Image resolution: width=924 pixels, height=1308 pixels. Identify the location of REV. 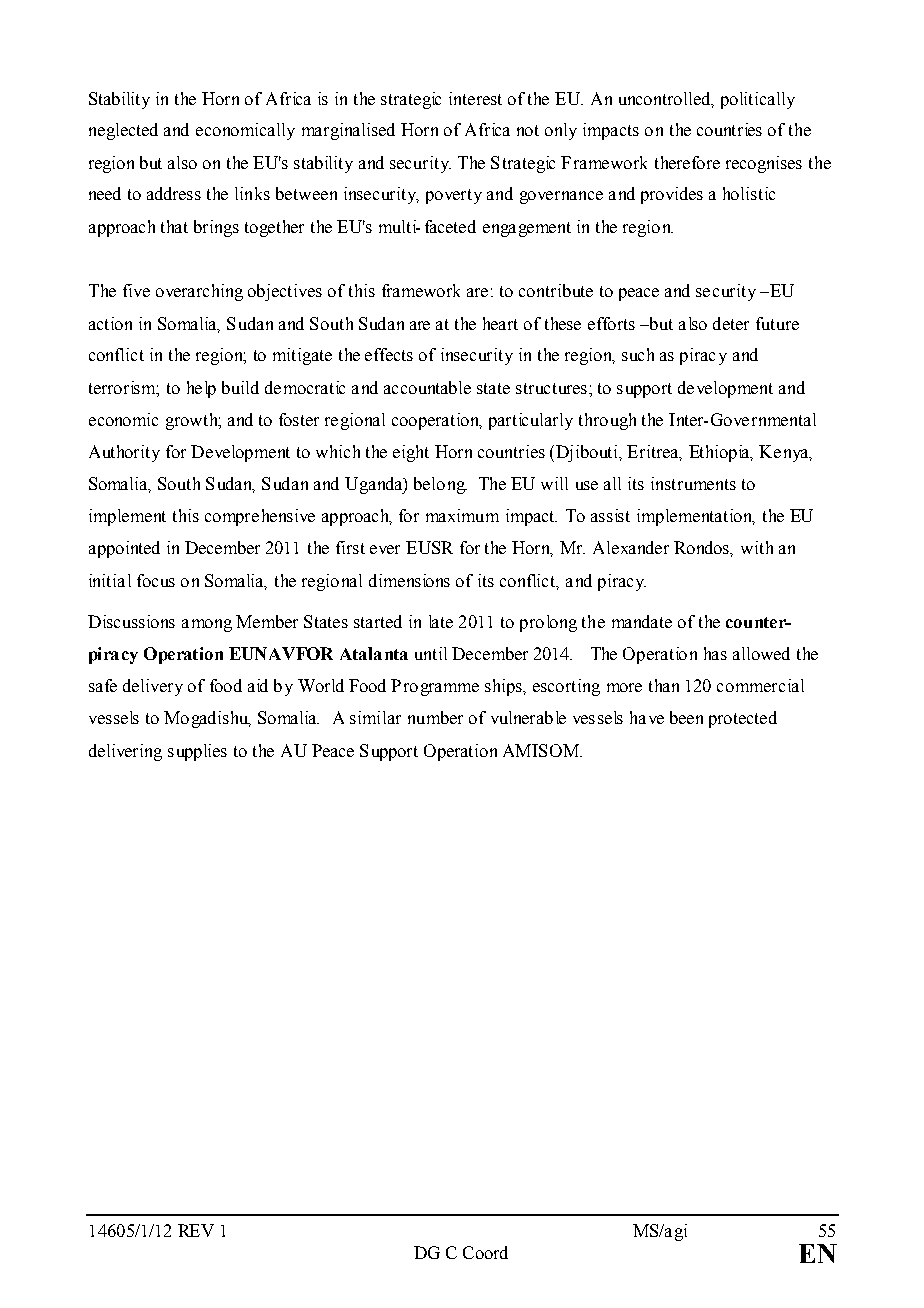
(196, 1230).
